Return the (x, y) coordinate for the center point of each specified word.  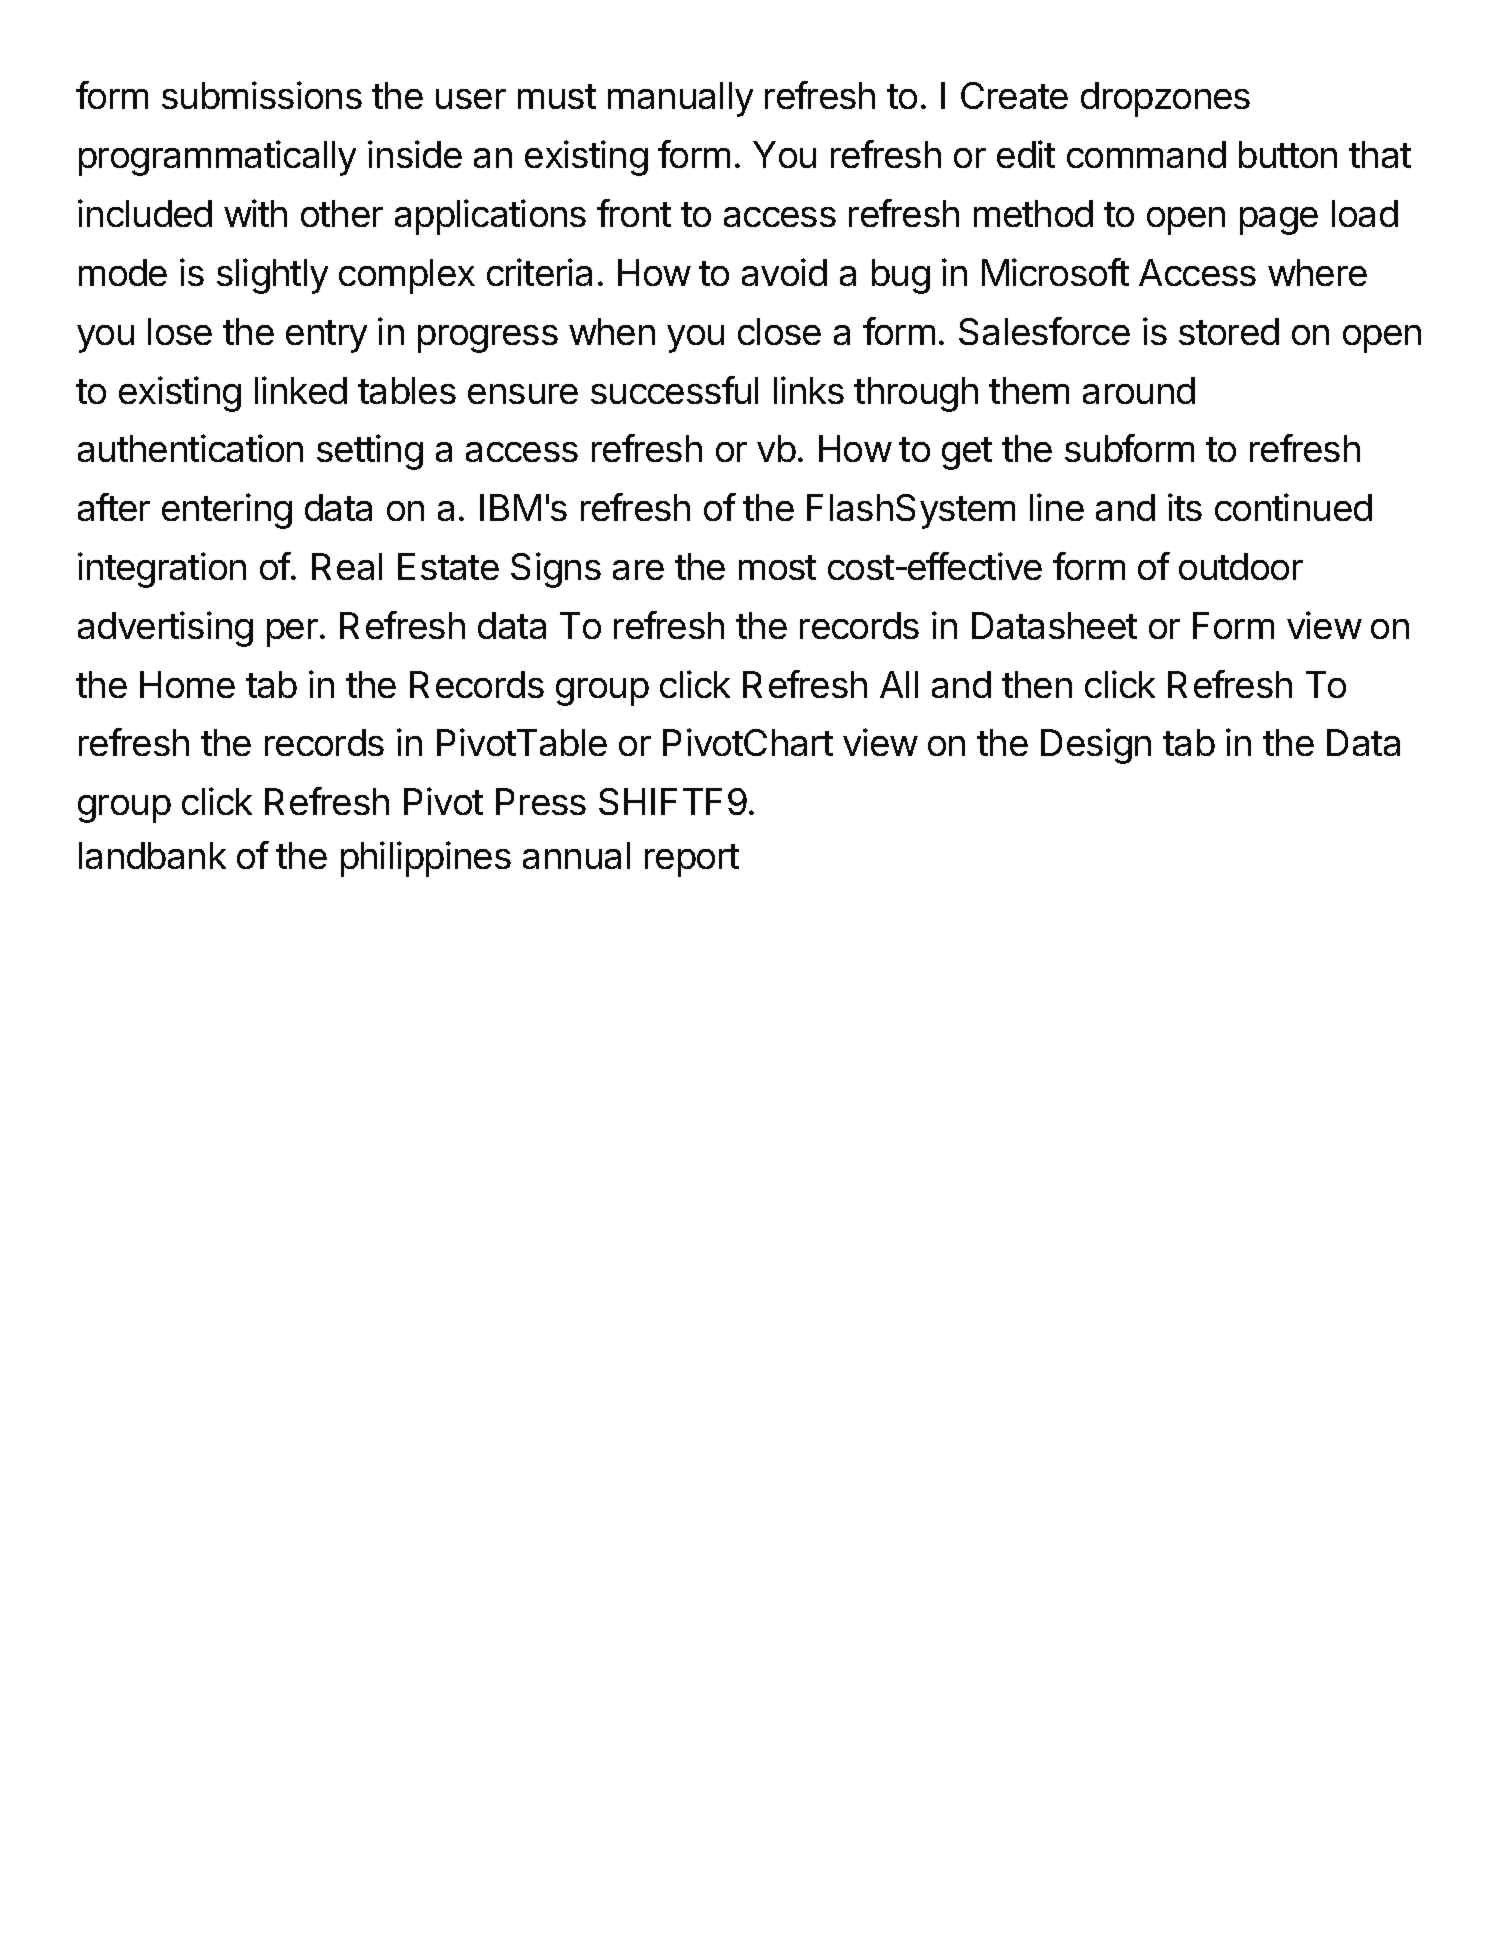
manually (680, 99)
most (777, 567)
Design (1096, 746)
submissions (262, 95)
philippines (426, 859)
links (809, 390)
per (292, 633)
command (1146, 154)
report (692, 860)
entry (326, 336)
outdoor (1241, 566)
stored (1229, 331)
